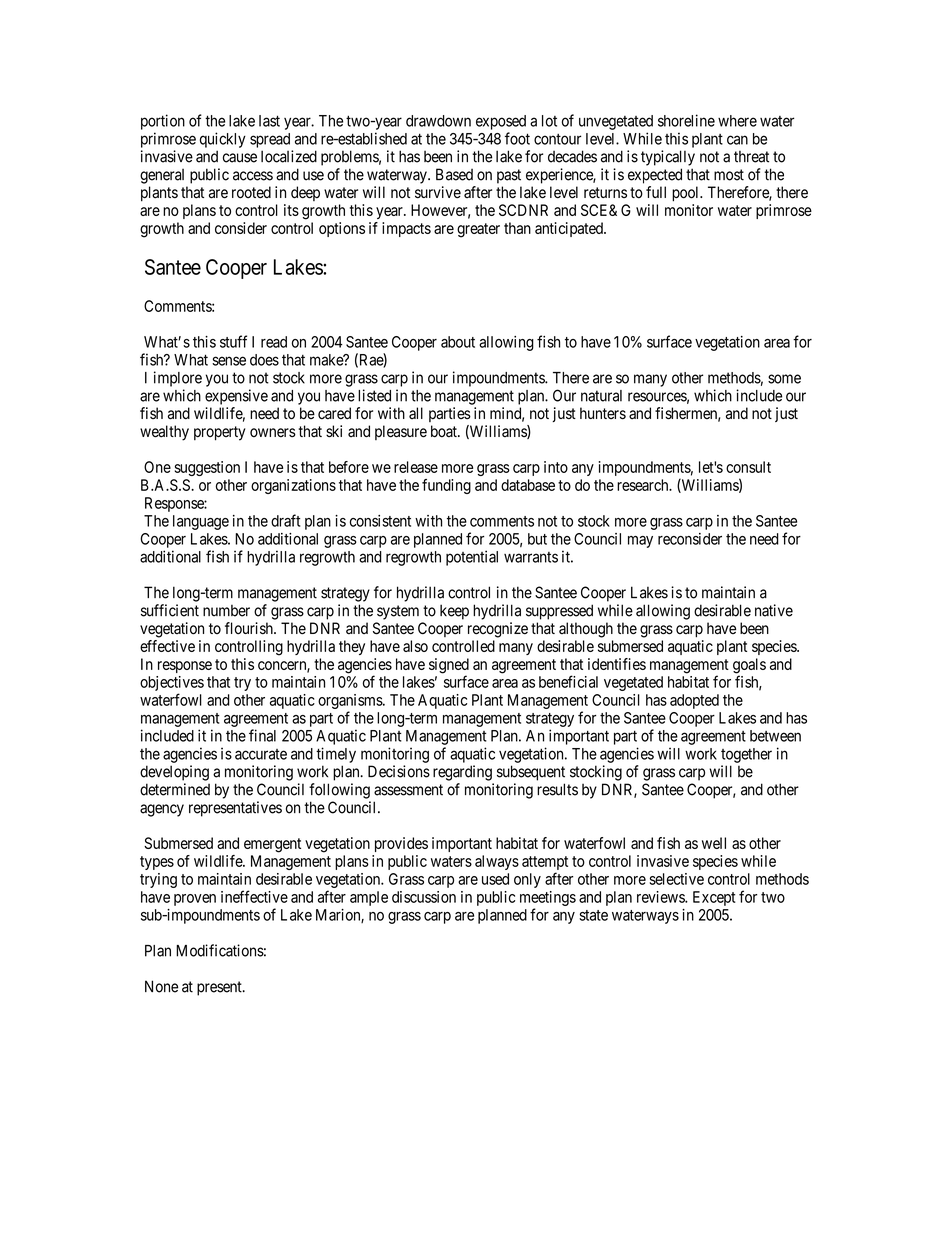 Image resolution: width=952 pixels, height=1233 pixels. What do you see at coordinates (714, 843) in the screenshot?
I see `well` at bounding box center [714, 843].
